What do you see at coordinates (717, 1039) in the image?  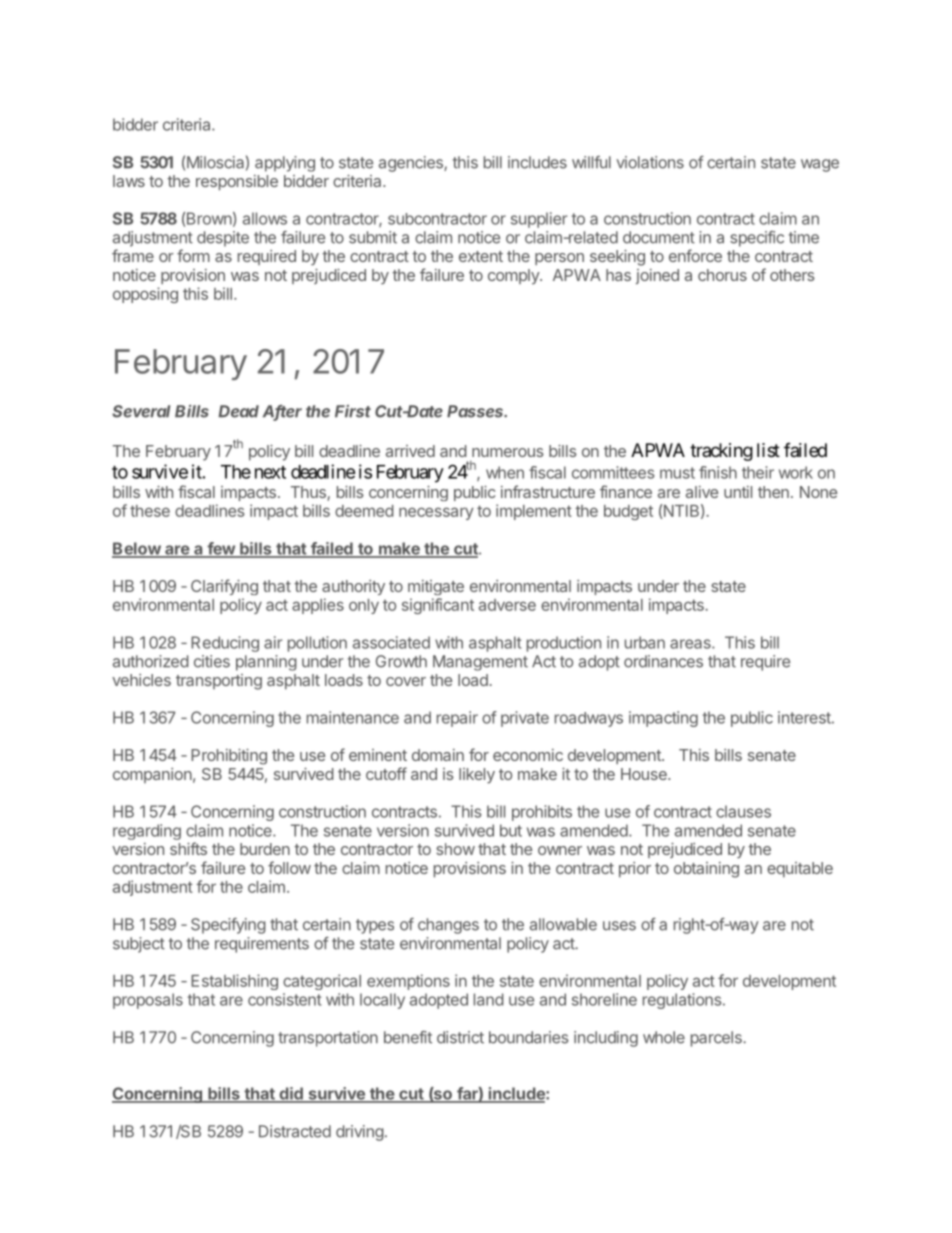 I see `parcels` at bounding box center [717, 1039].
